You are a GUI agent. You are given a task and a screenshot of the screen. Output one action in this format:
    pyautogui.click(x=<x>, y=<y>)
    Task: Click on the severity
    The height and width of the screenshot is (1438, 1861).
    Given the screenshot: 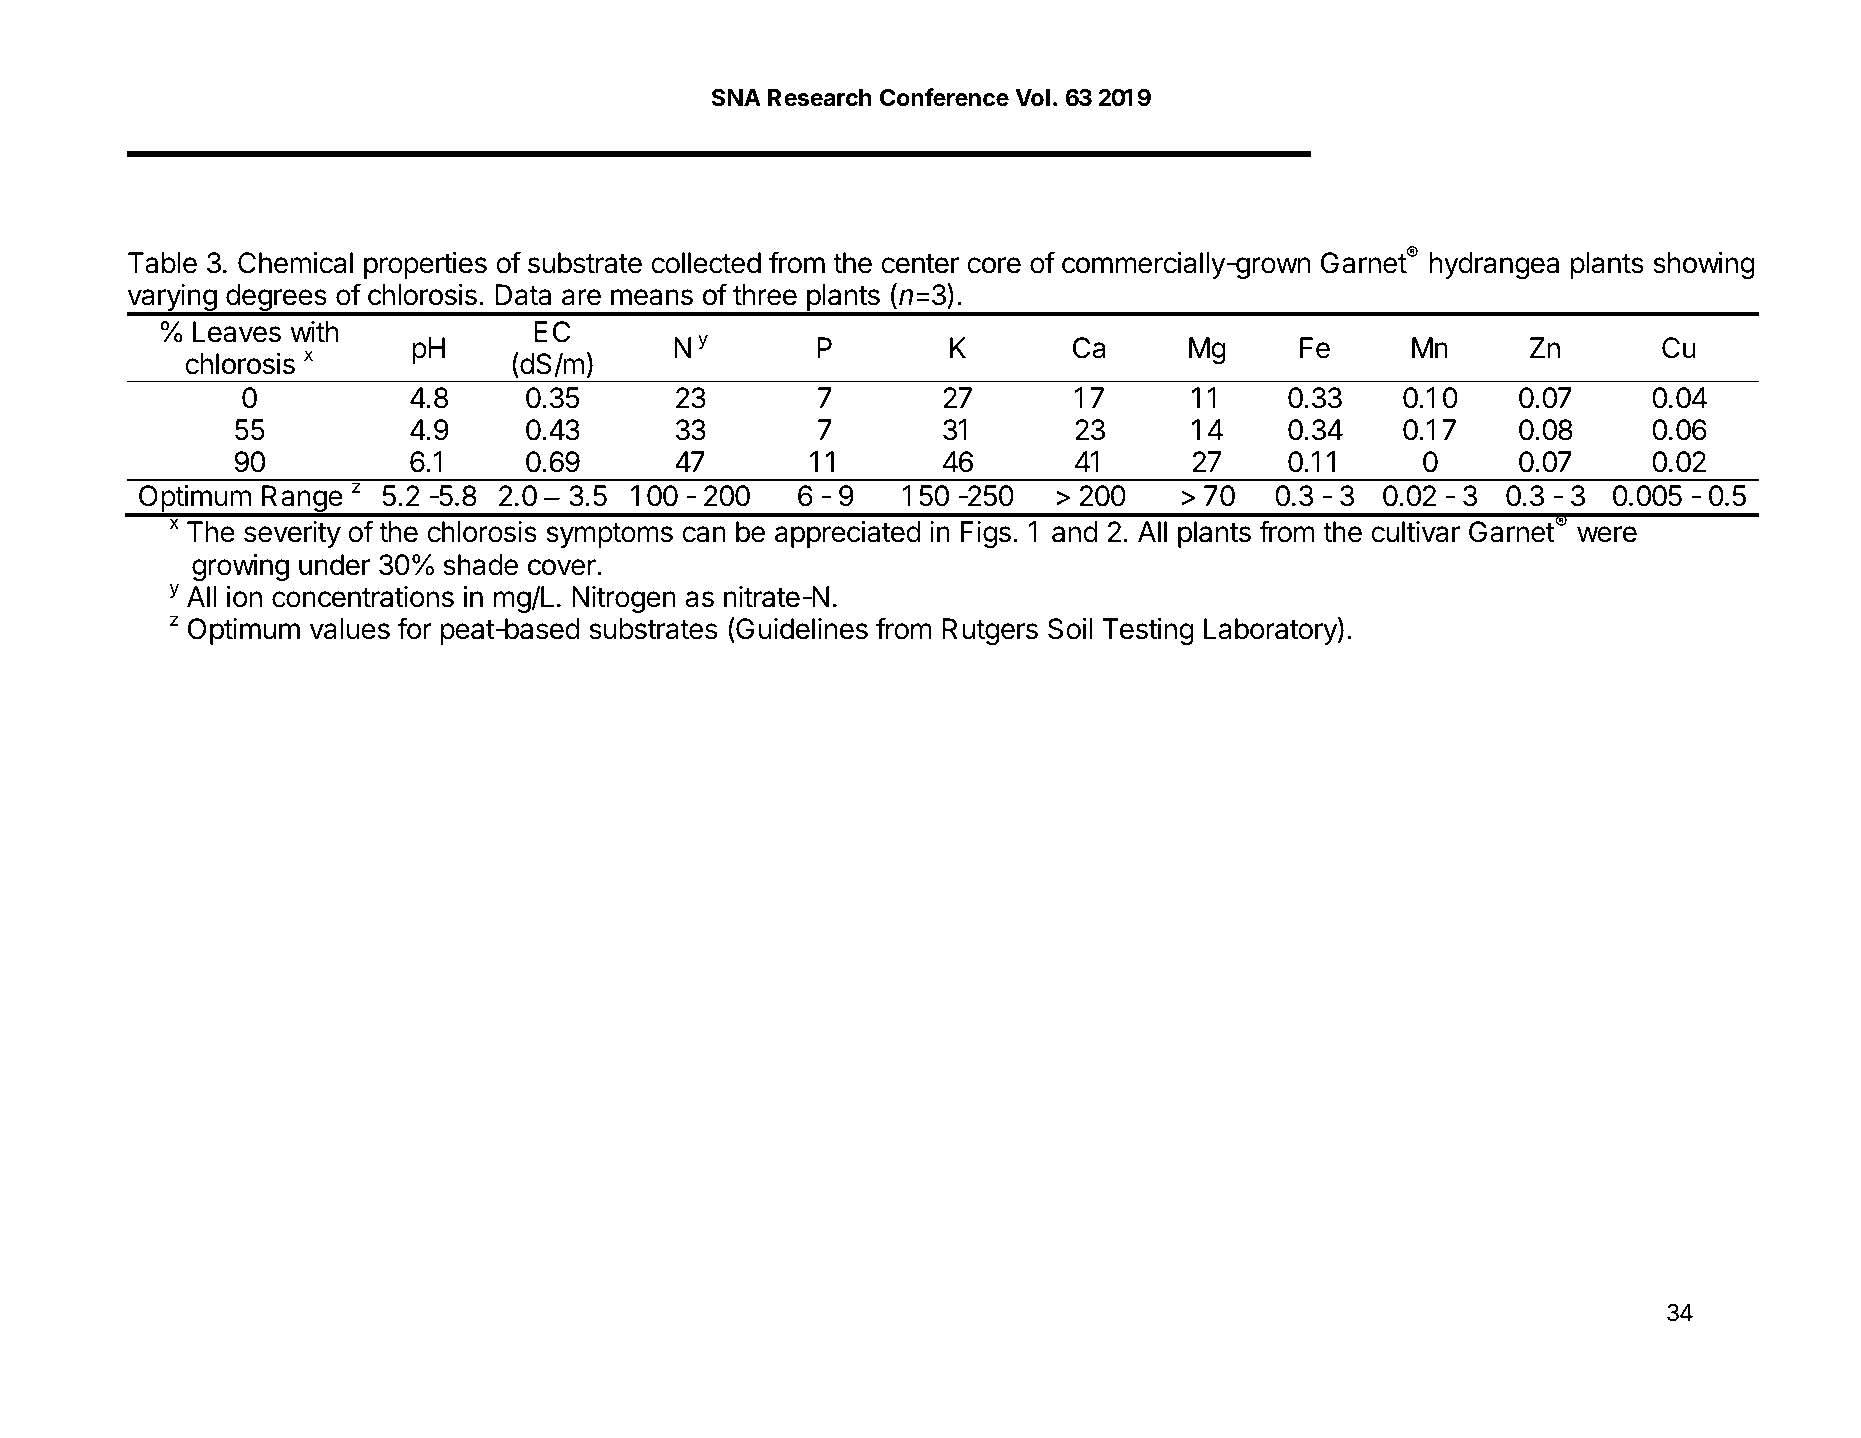 What is the action you would take?
    pyautogui.click(x=292, y=534)
